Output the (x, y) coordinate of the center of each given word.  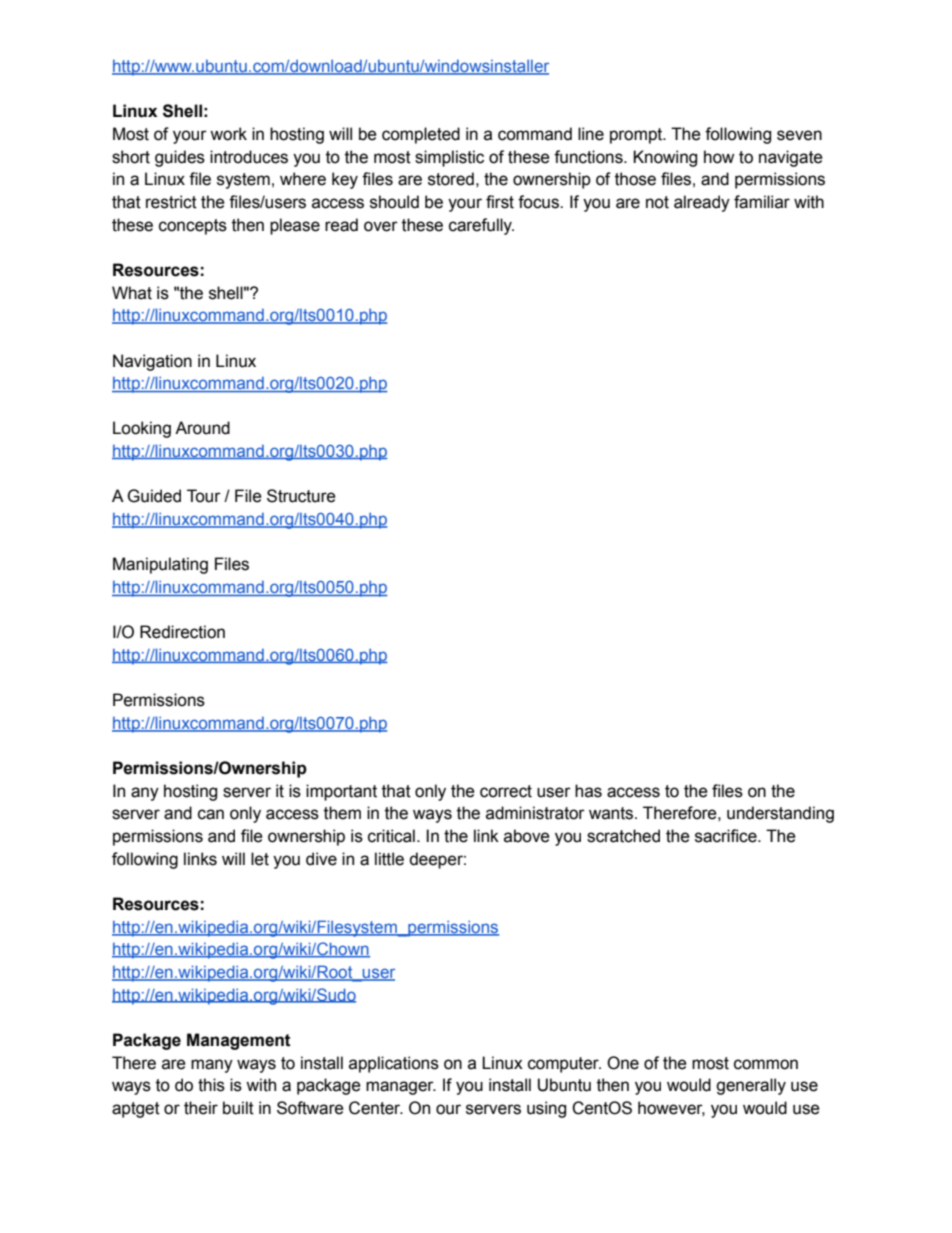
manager (401, 1088)
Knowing (665, 158)
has (588, 791)
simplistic (449, 158)
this (211, 1085)
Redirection (182, 632)
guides (180, 158)
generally (751, 1086)
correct (506, 791)
